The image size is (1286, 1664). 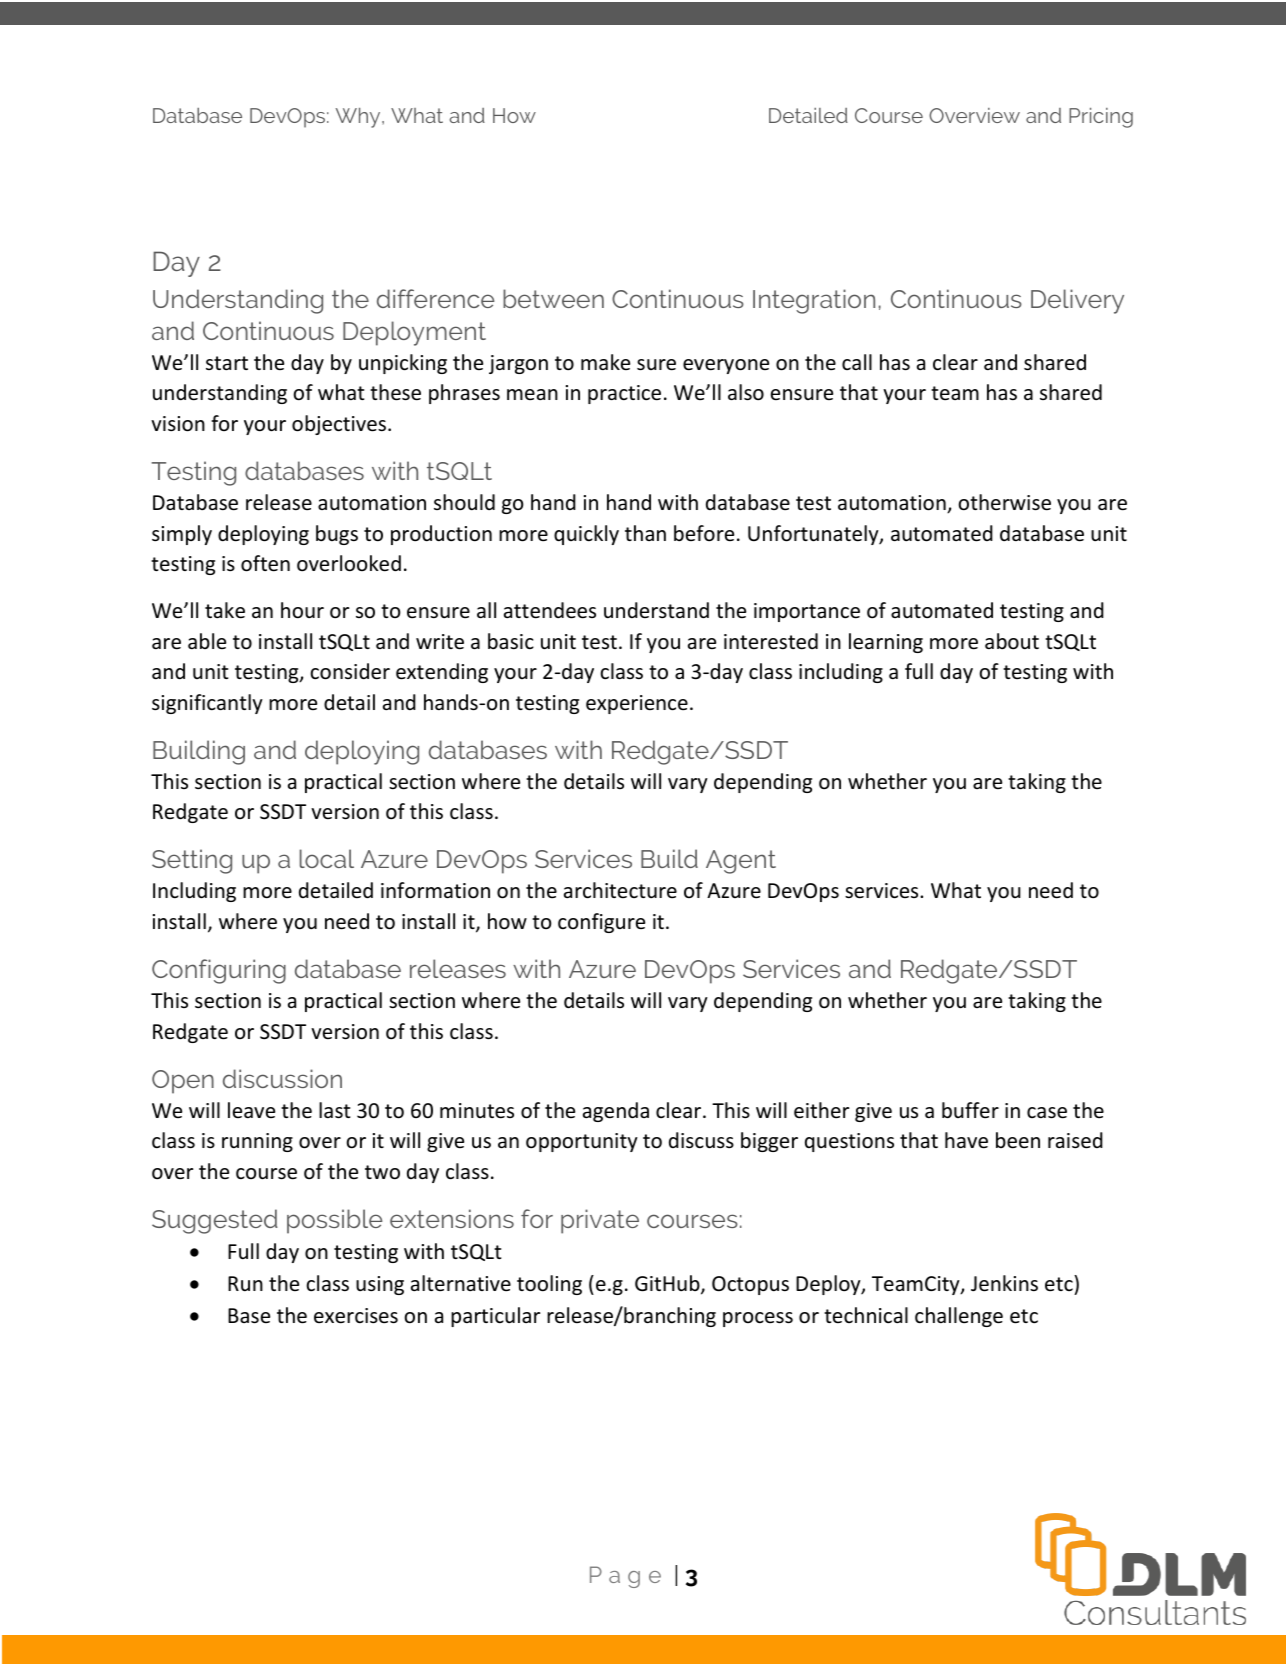 I want to click on between, so click(x=553, y=298).
